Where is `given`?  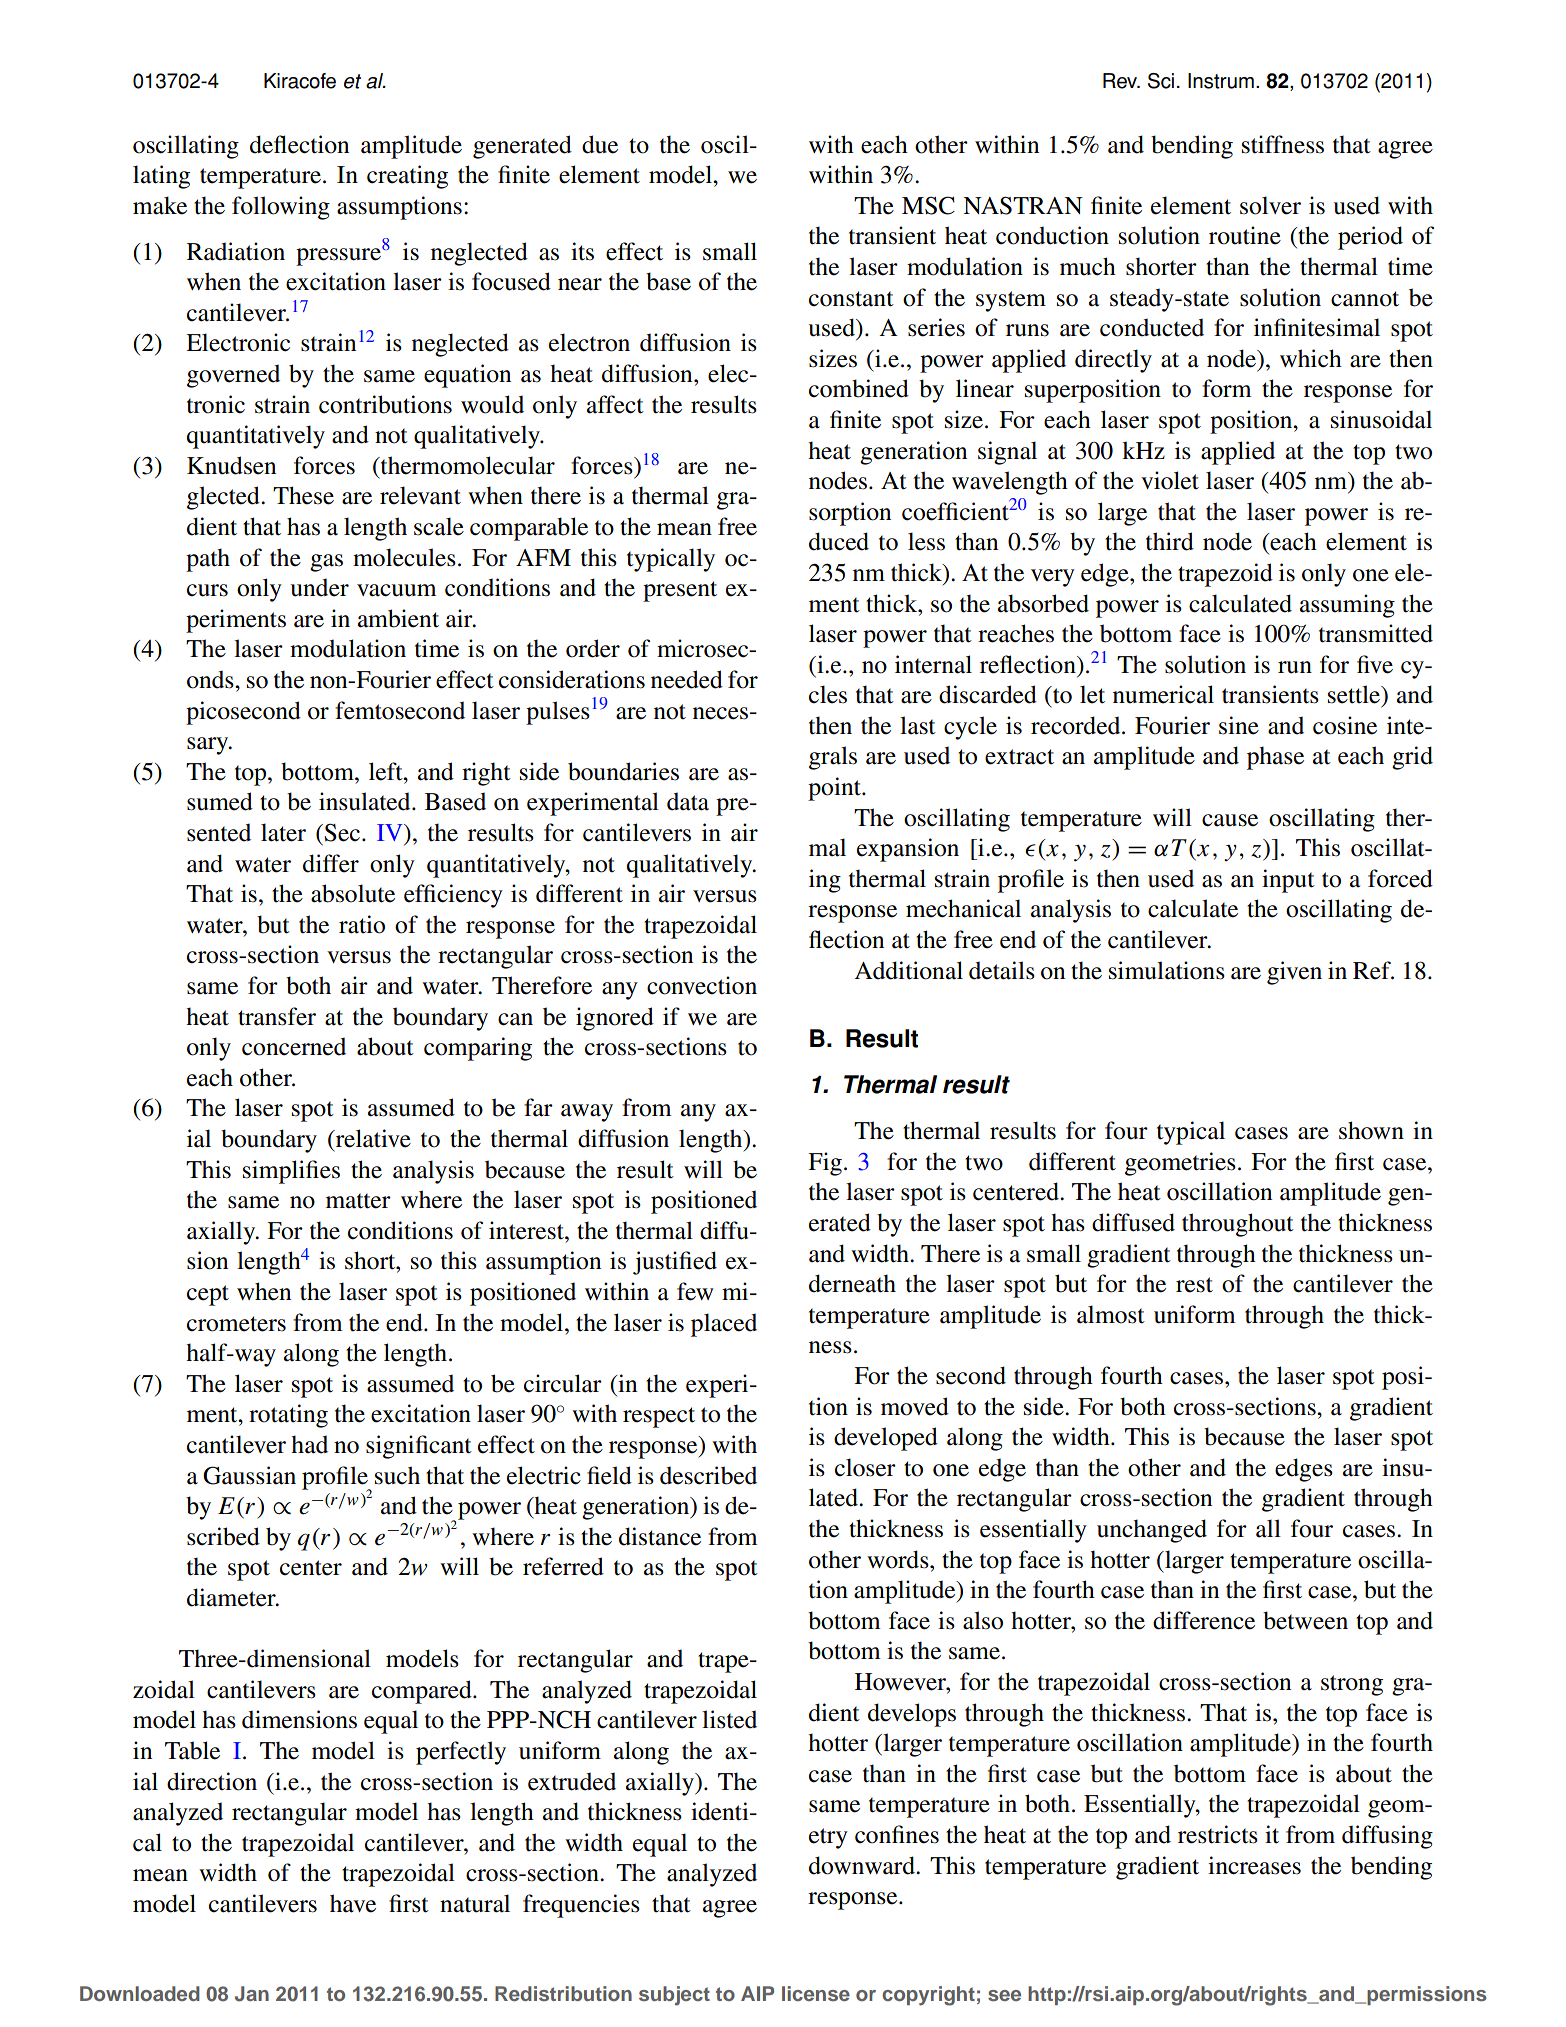 given is located at coordinates (1294, 973).
